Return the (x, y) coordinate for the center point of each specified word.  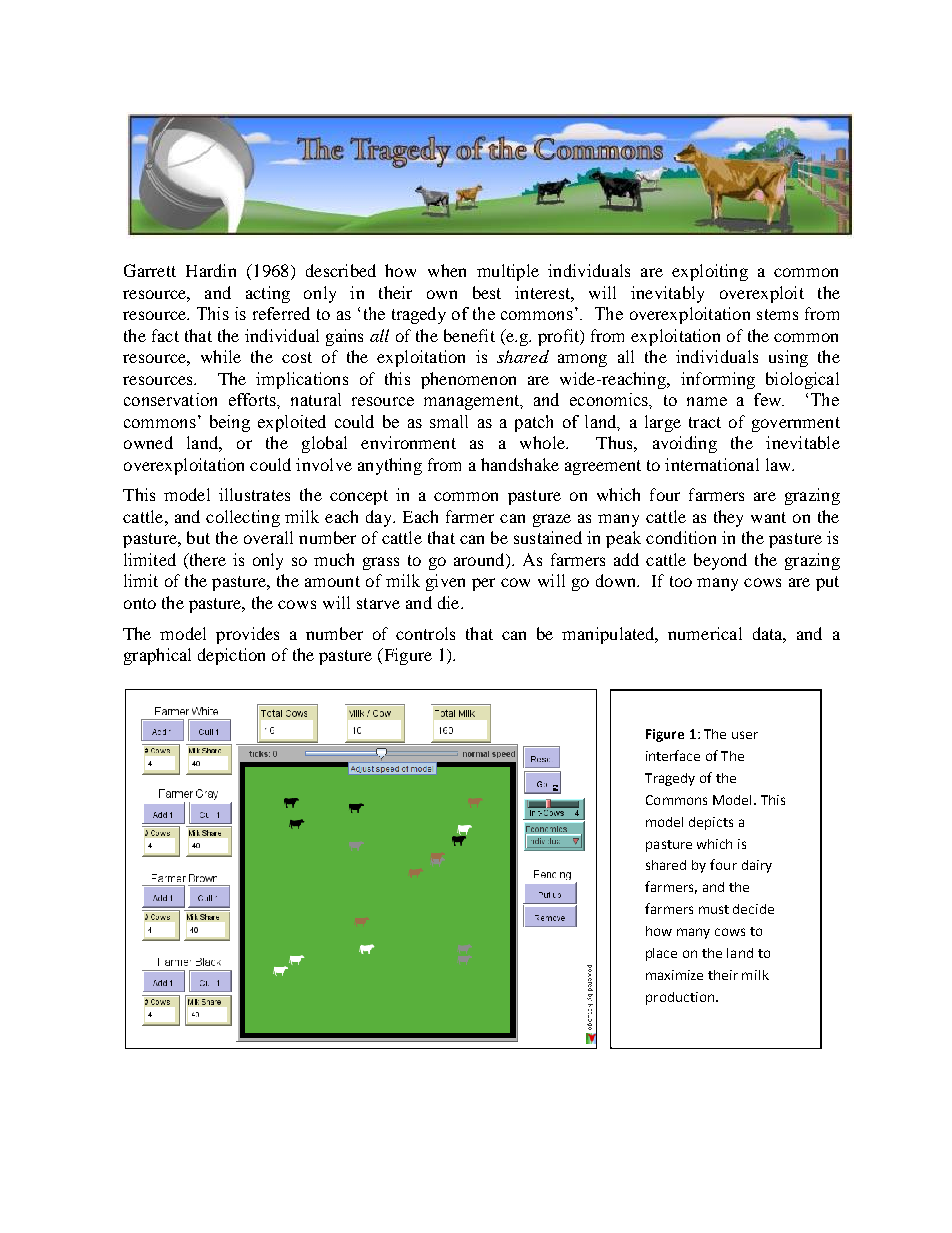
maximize (674, 975)
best (487, 292)
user (745, 735)
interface (673, 755)
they (728, 518)
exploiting (710, 272)
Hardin (211, 270)
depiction (231, 656)
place (661, 954)
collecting (243, 518)
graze (552, 520)
